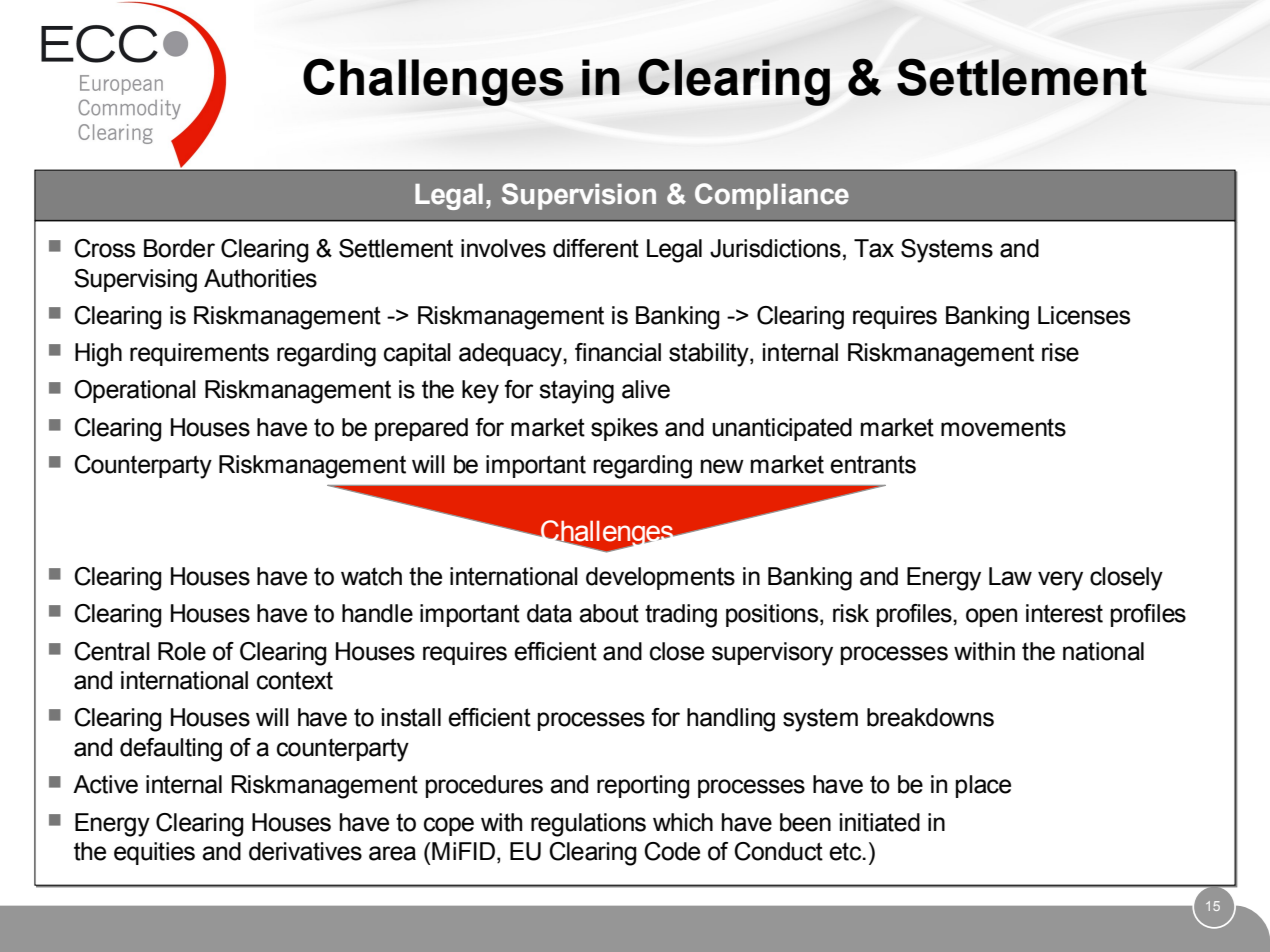 Image resolution: width=1270 pixels, height=952 pixels. Describe the element at coordinates (624, 429) in the page. I see `spikes` at that location.
